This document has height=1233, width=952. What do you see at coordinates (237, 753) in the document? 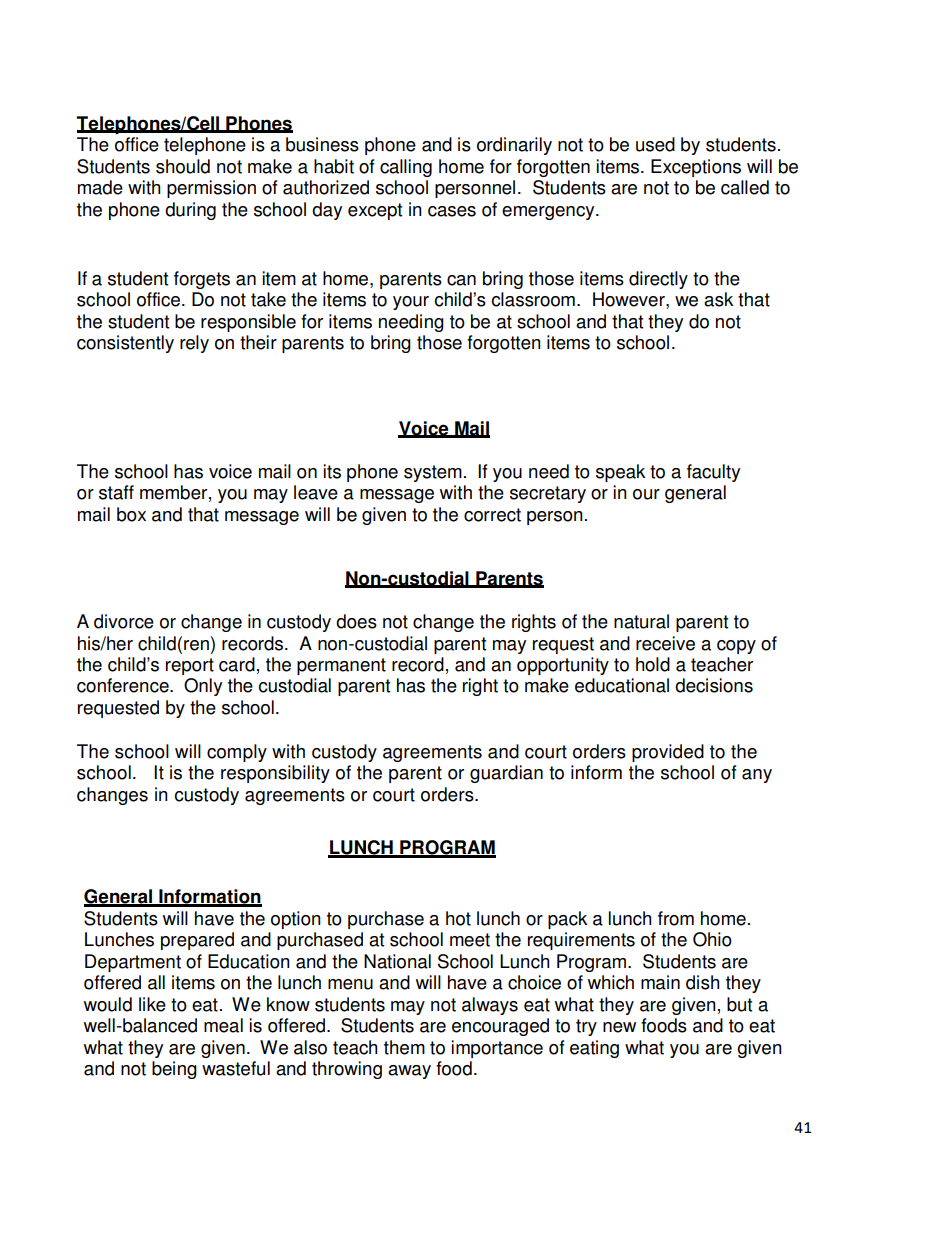
I see `comply` at bounding box center [237, 753].
